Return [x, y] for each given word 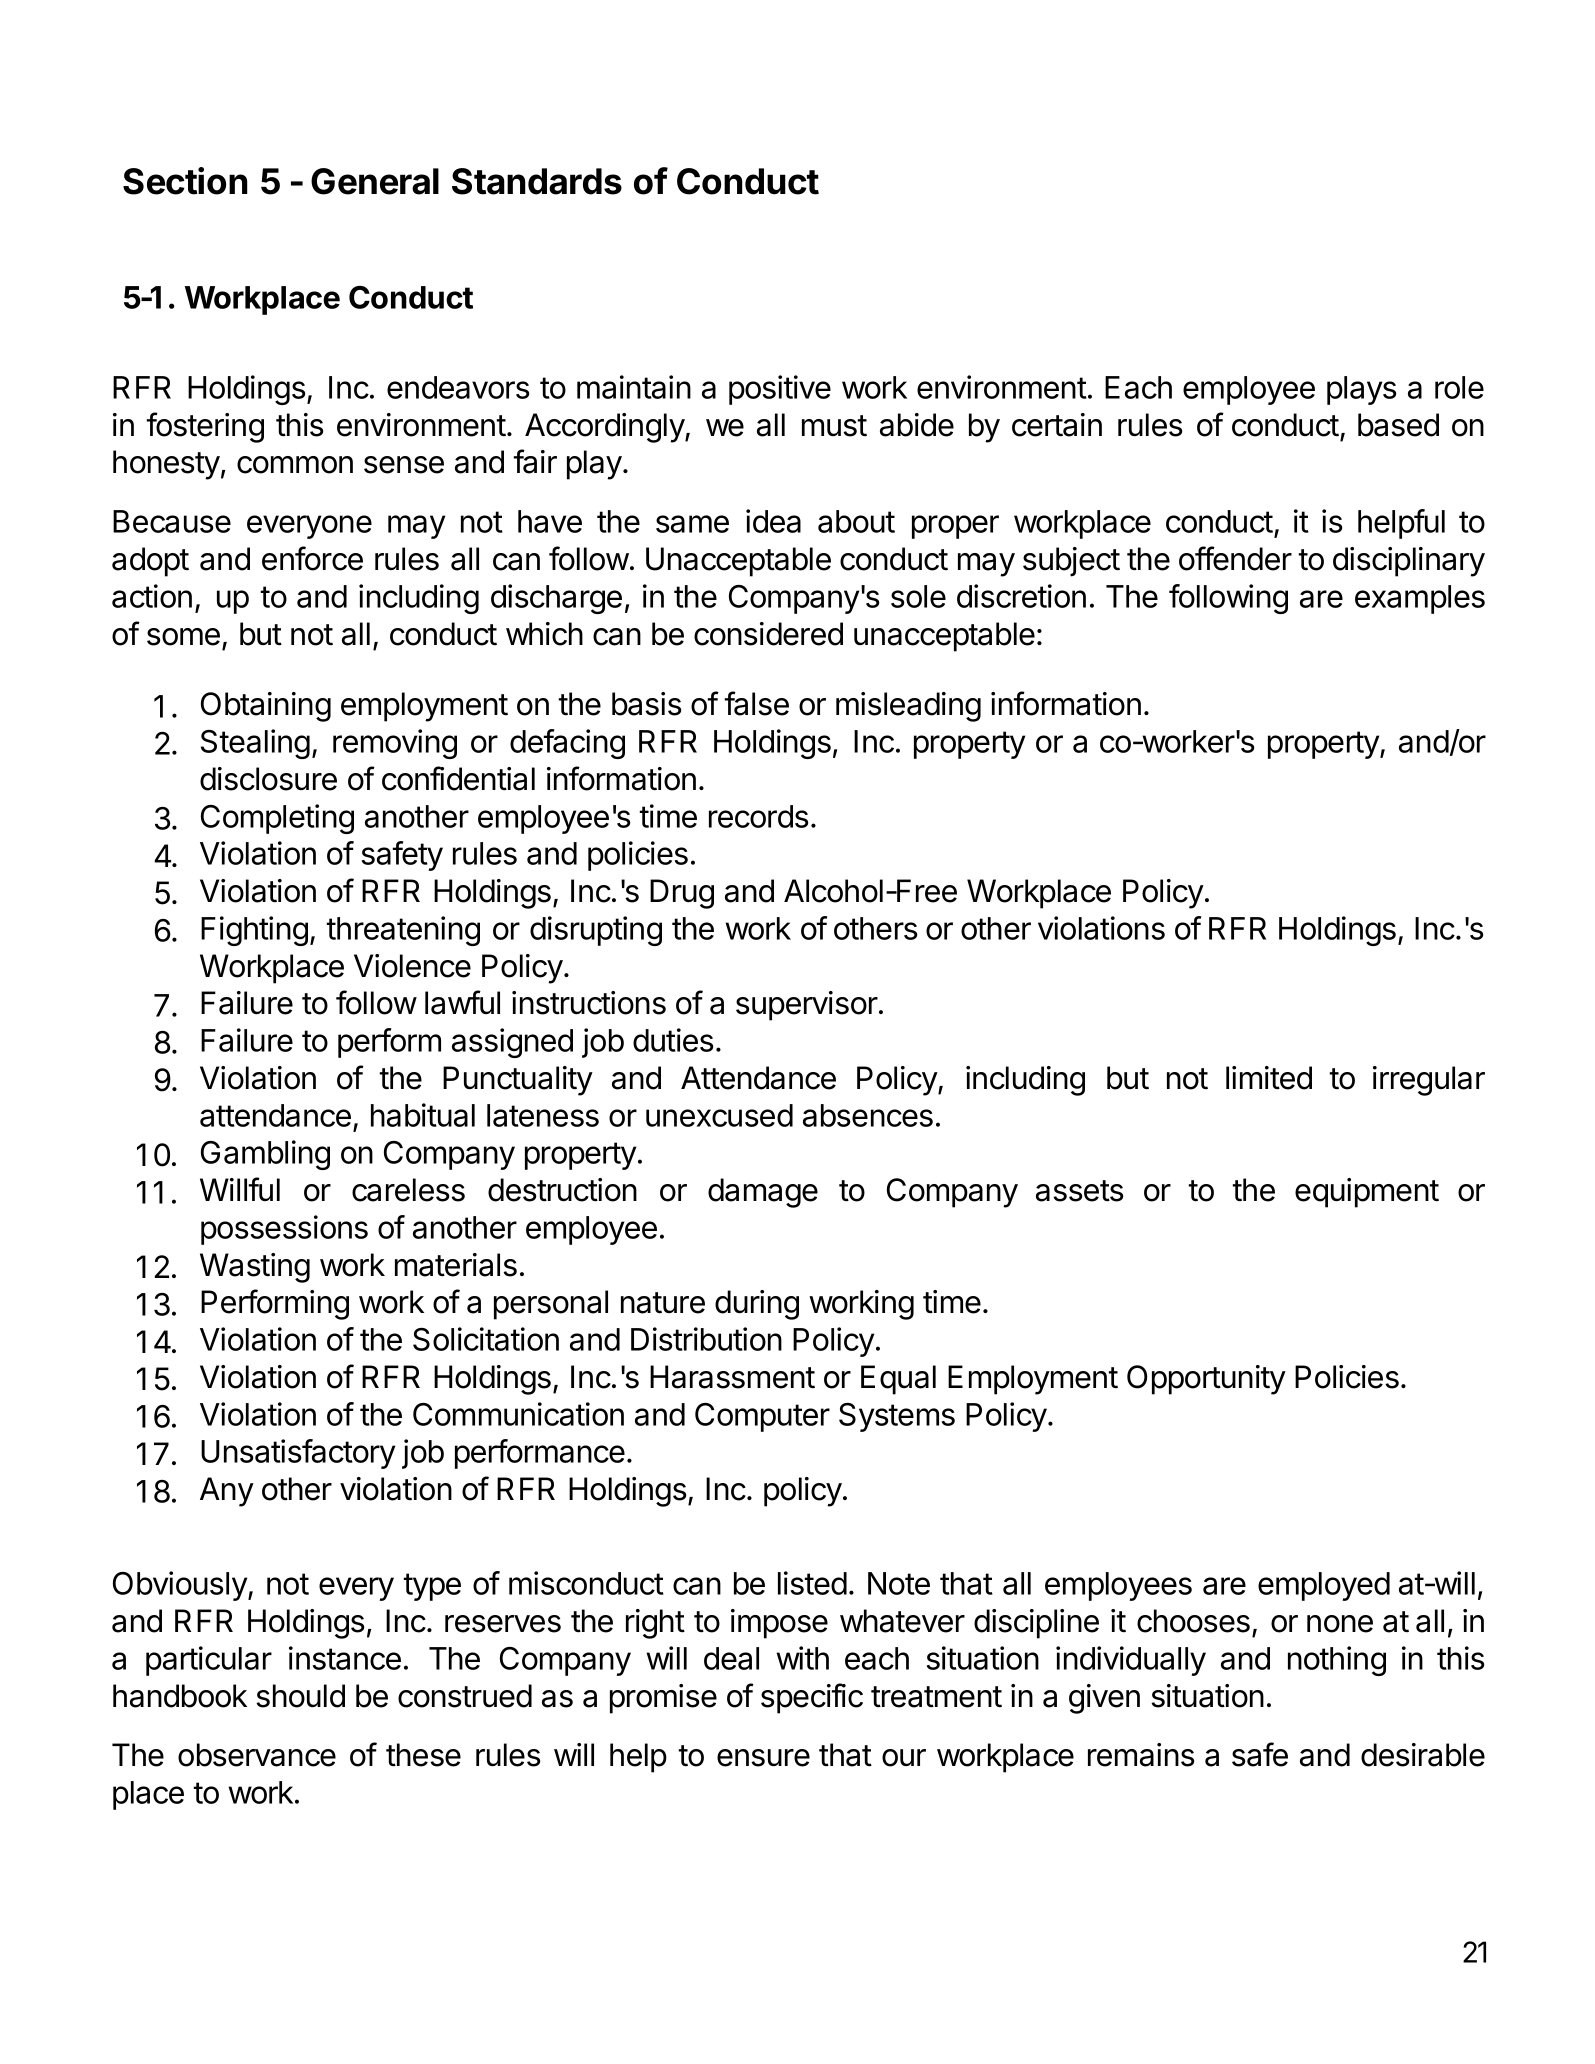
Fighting [254, 931]
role [1459, 387]
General [375, 181]
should [300, 1696]
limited [1269, 1078]
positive [780, 390]
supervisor [807, 1006]
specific [812, 1698]
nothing [1337, 1661]
